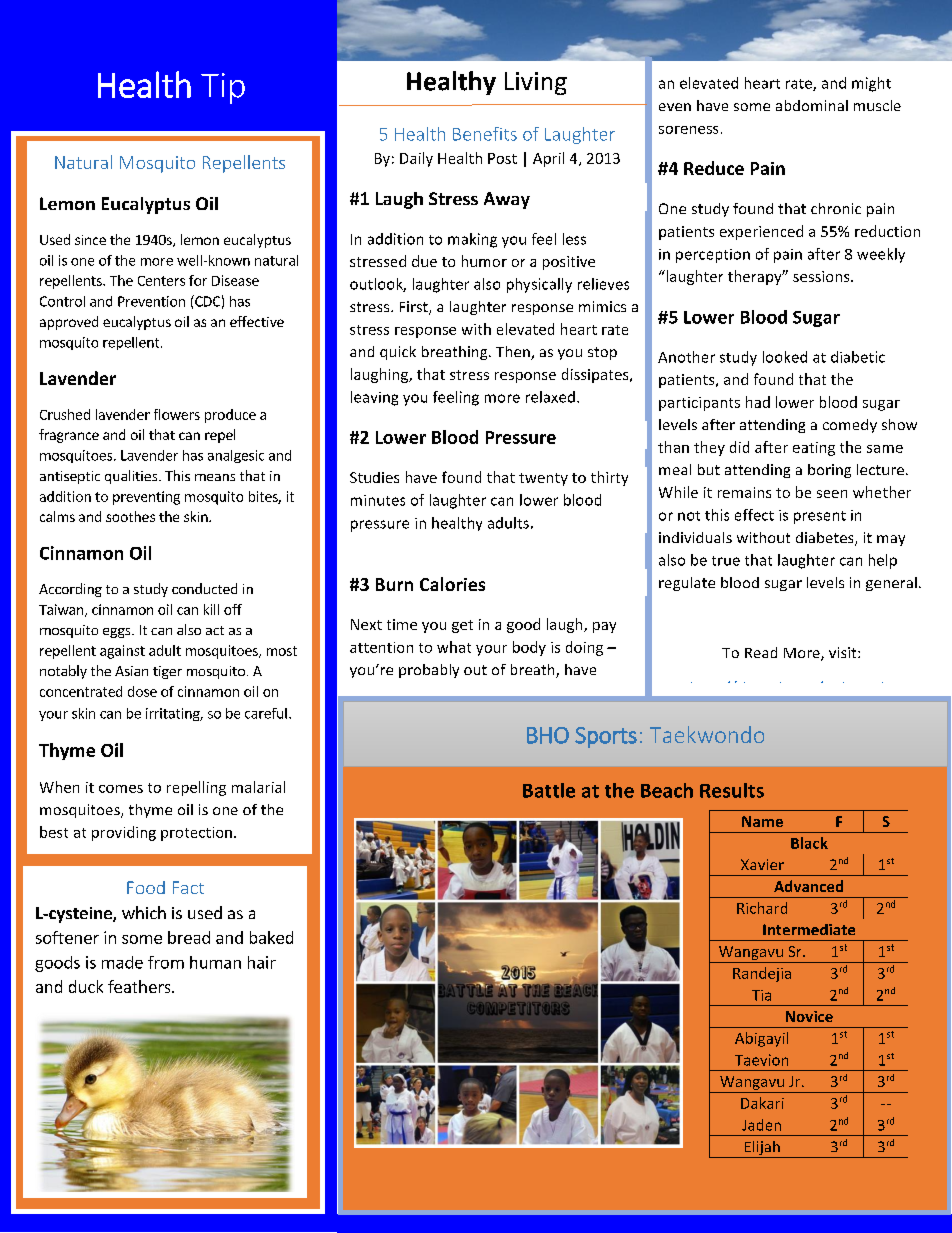  I want to click on Tip, so click(223, 88).
